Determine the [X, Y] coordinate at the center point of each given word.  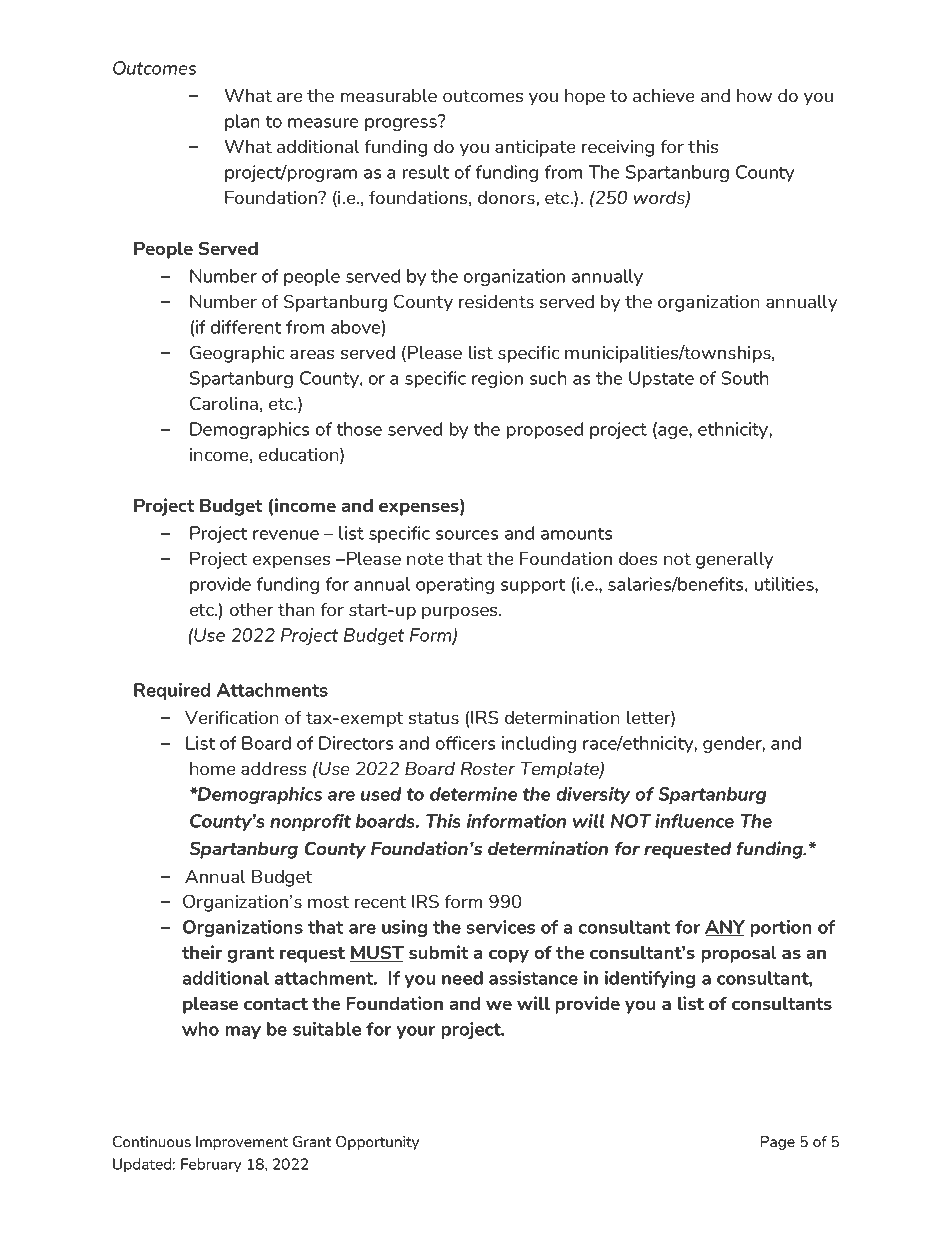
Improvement [242, 1143]
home [212, 768]
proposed [545, 430]
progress [402, 123]
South [745, 378]
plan [242, 122]
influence [694, 821]
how [754, 95]
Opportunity [377, 1143]
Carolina [224, 403]
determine [473, 794]
